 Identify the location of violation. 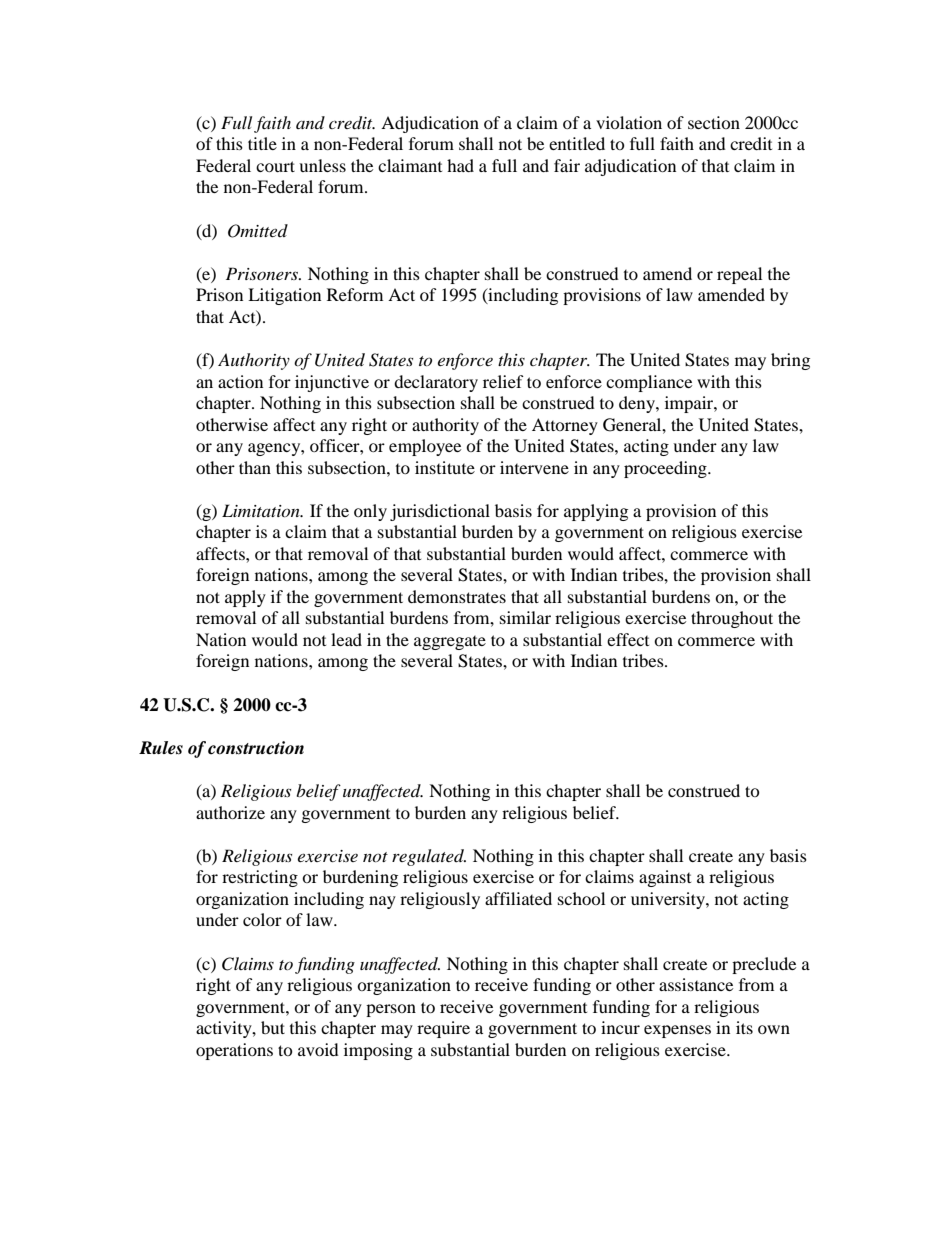
(629, 122).
